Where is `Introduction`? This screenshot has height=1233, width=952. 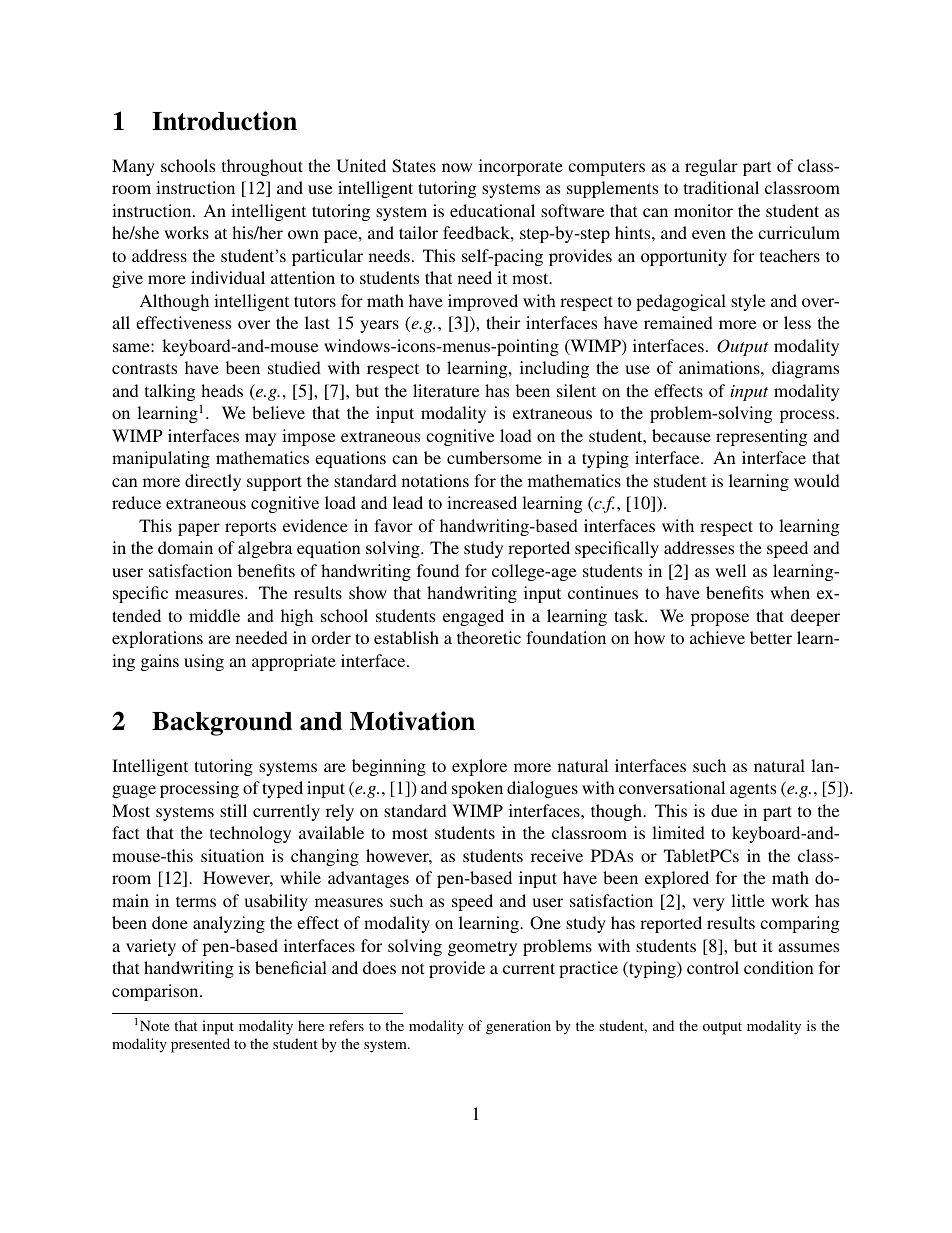
Introduction is located at coordinates (224, 121).
